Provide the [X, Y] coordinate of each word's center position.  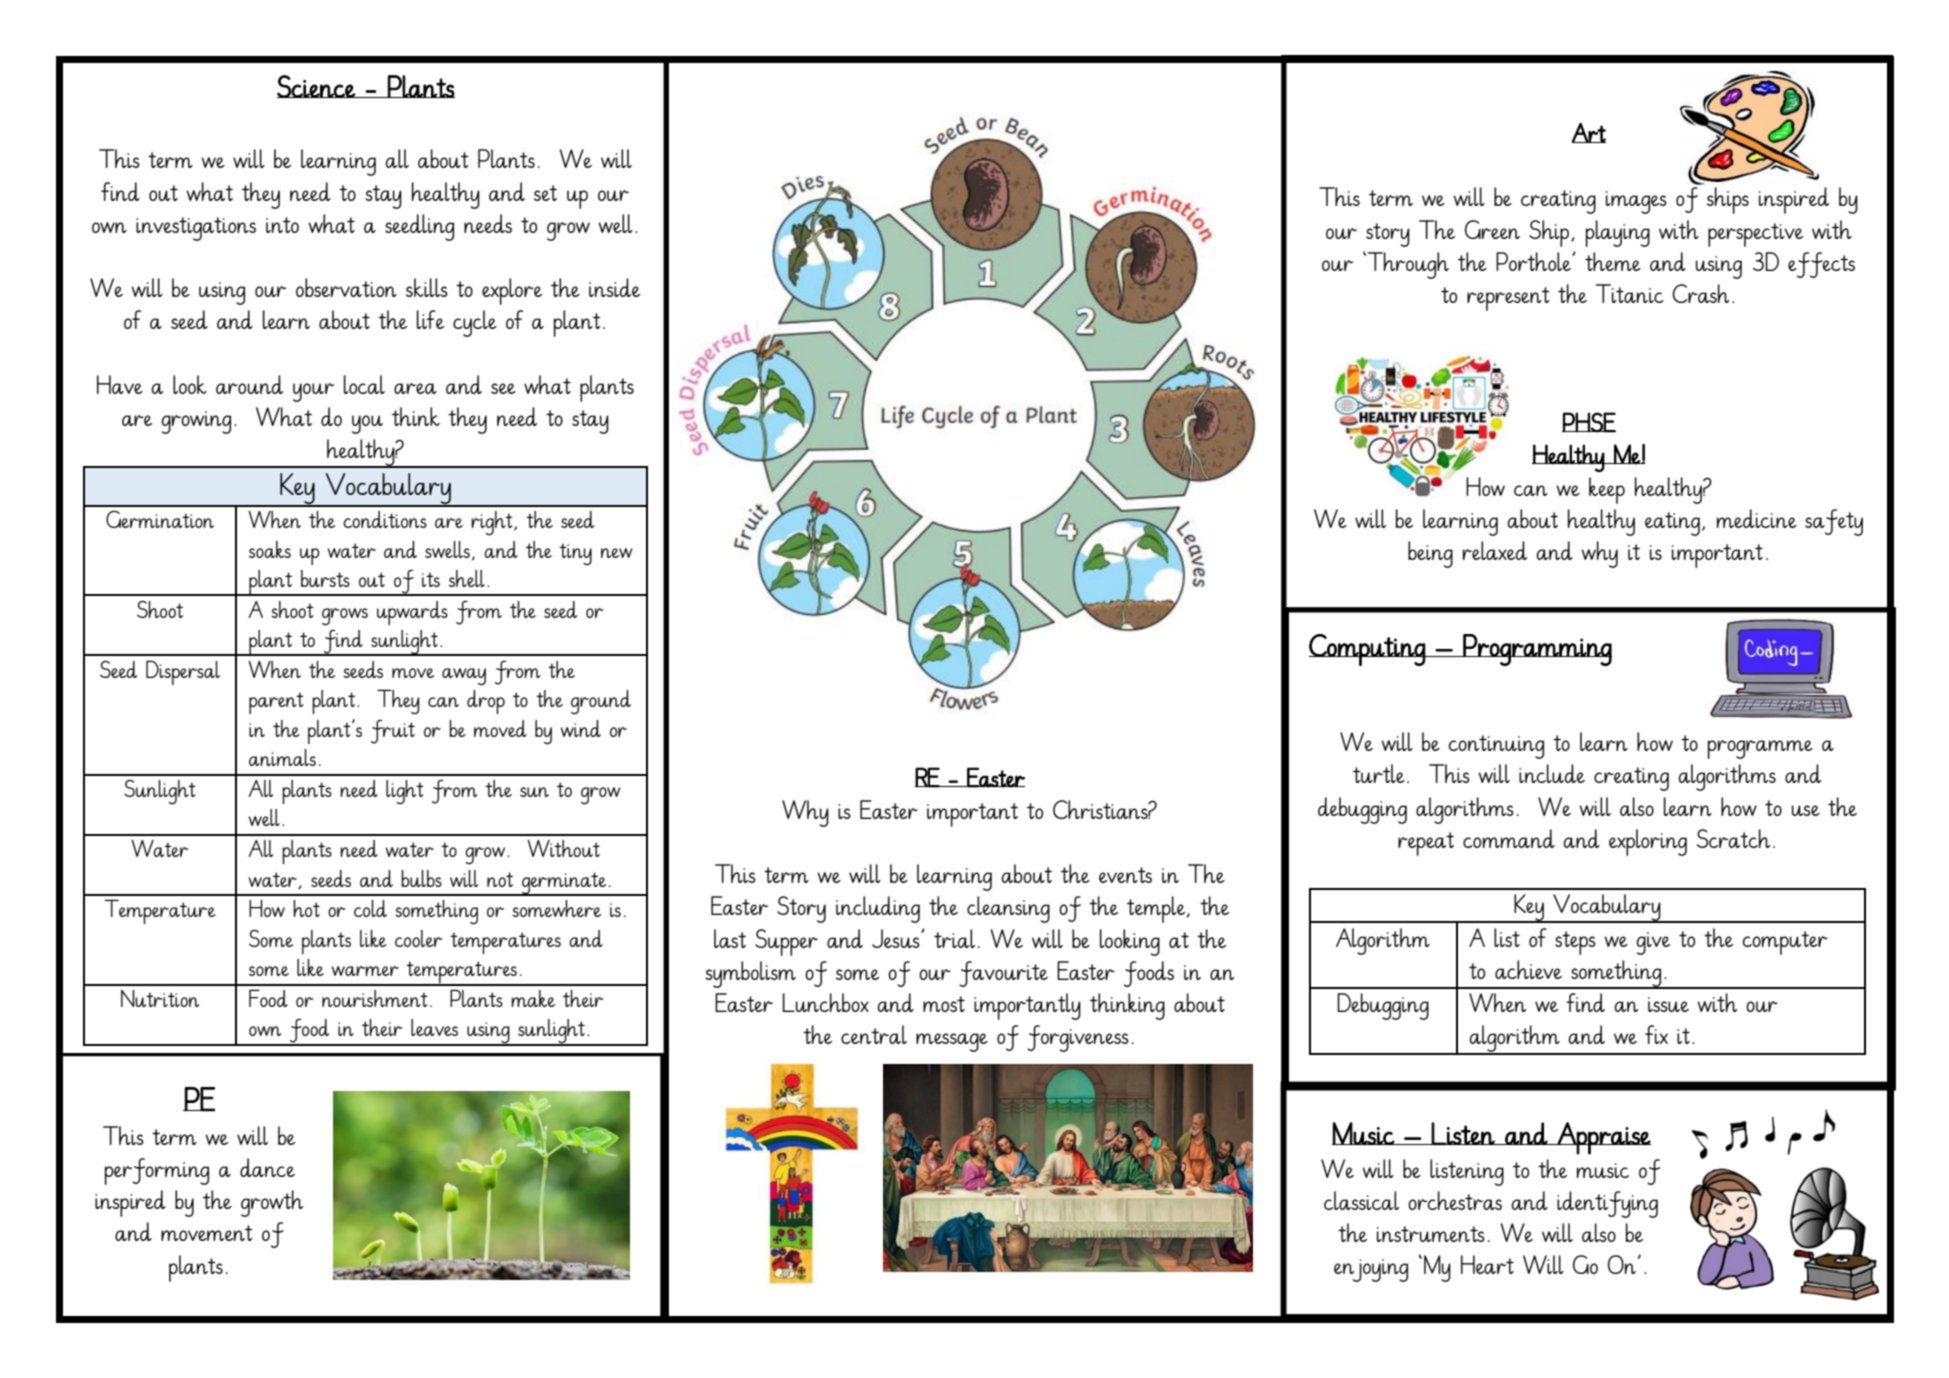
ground [601, 702]
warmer [365, 971]
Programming [1536, 650]
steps [1575, 943]
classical [1361, 1200]
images [1636, 202]
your [313, 392]
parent [276, 703]
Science [317, 86]
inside [614, 287]
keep [1607, 490]
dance [267, 1167]
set [545, 193]
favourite [1003, 974]
